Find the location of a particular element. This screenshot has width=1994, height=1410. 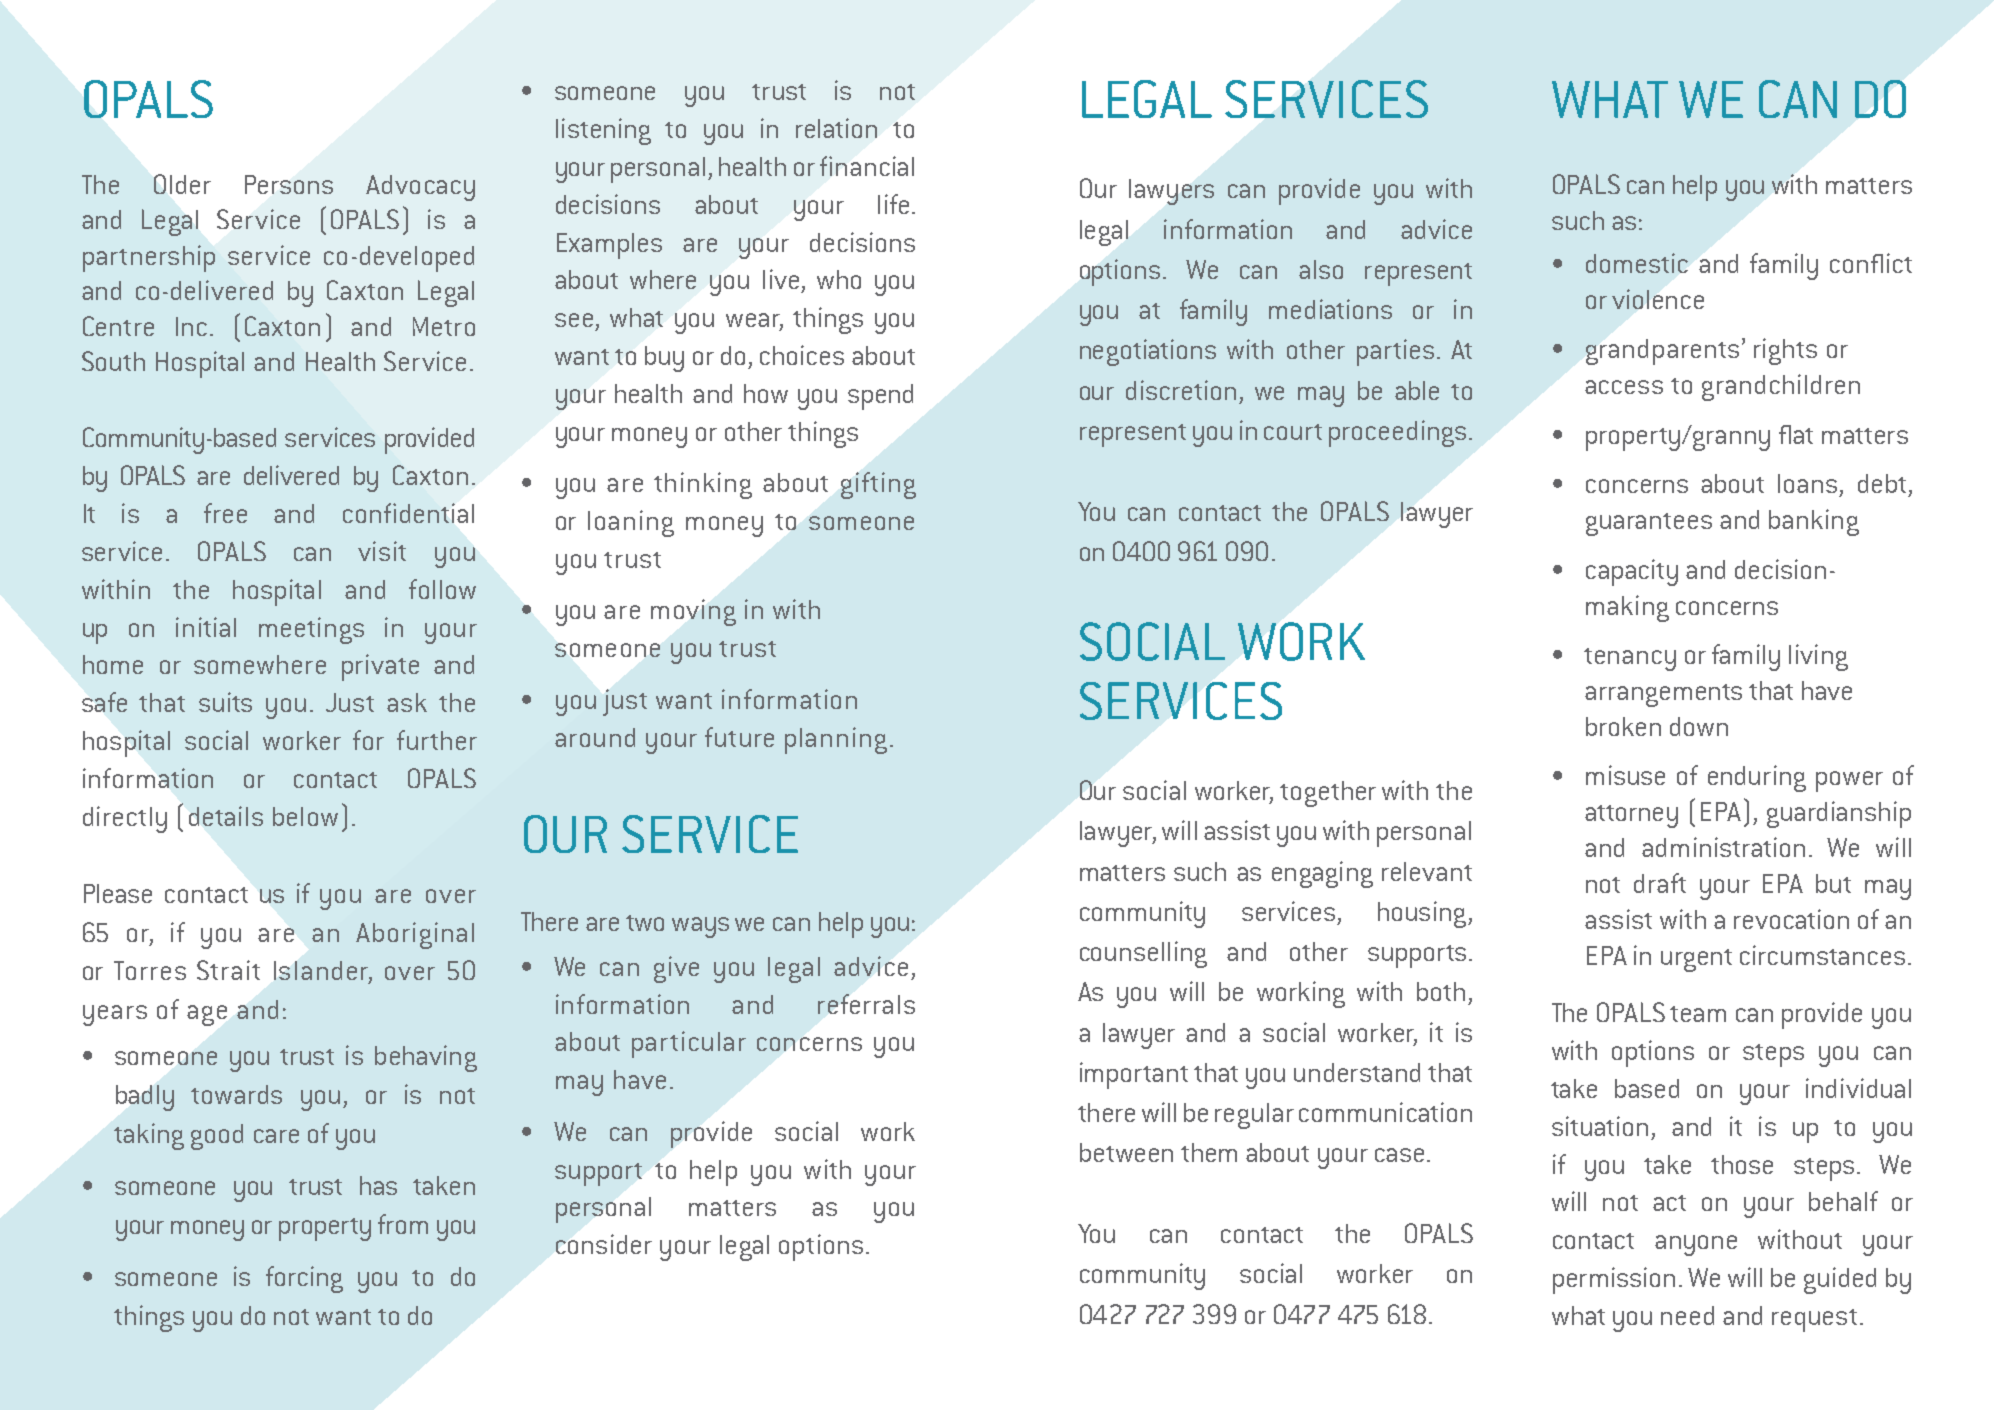

forcing is located at coordinates (304, 1279).
